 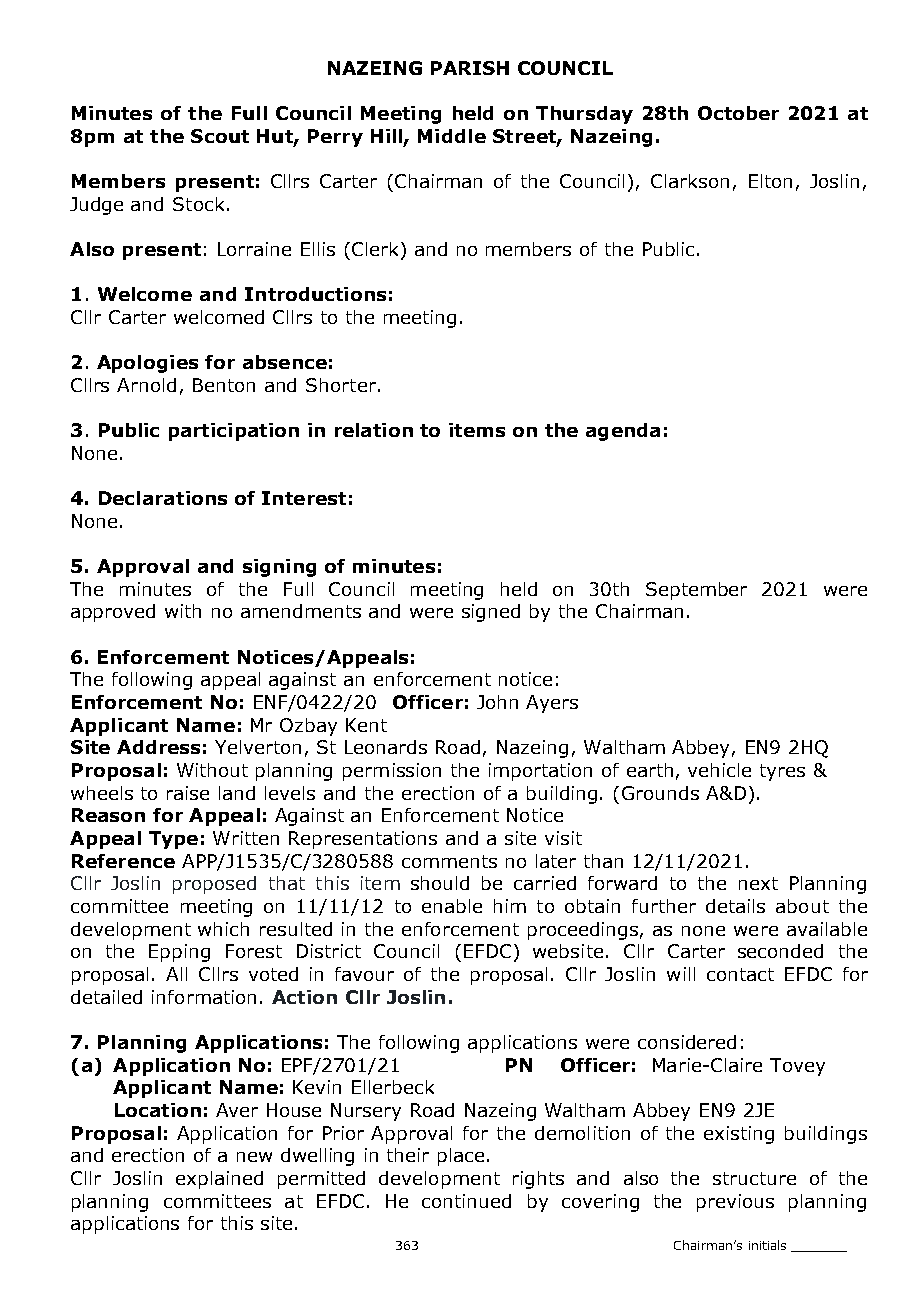 What do you see at coordinates (491, 613) in the page?
I see `signed` at bounding box center [491, 613].
